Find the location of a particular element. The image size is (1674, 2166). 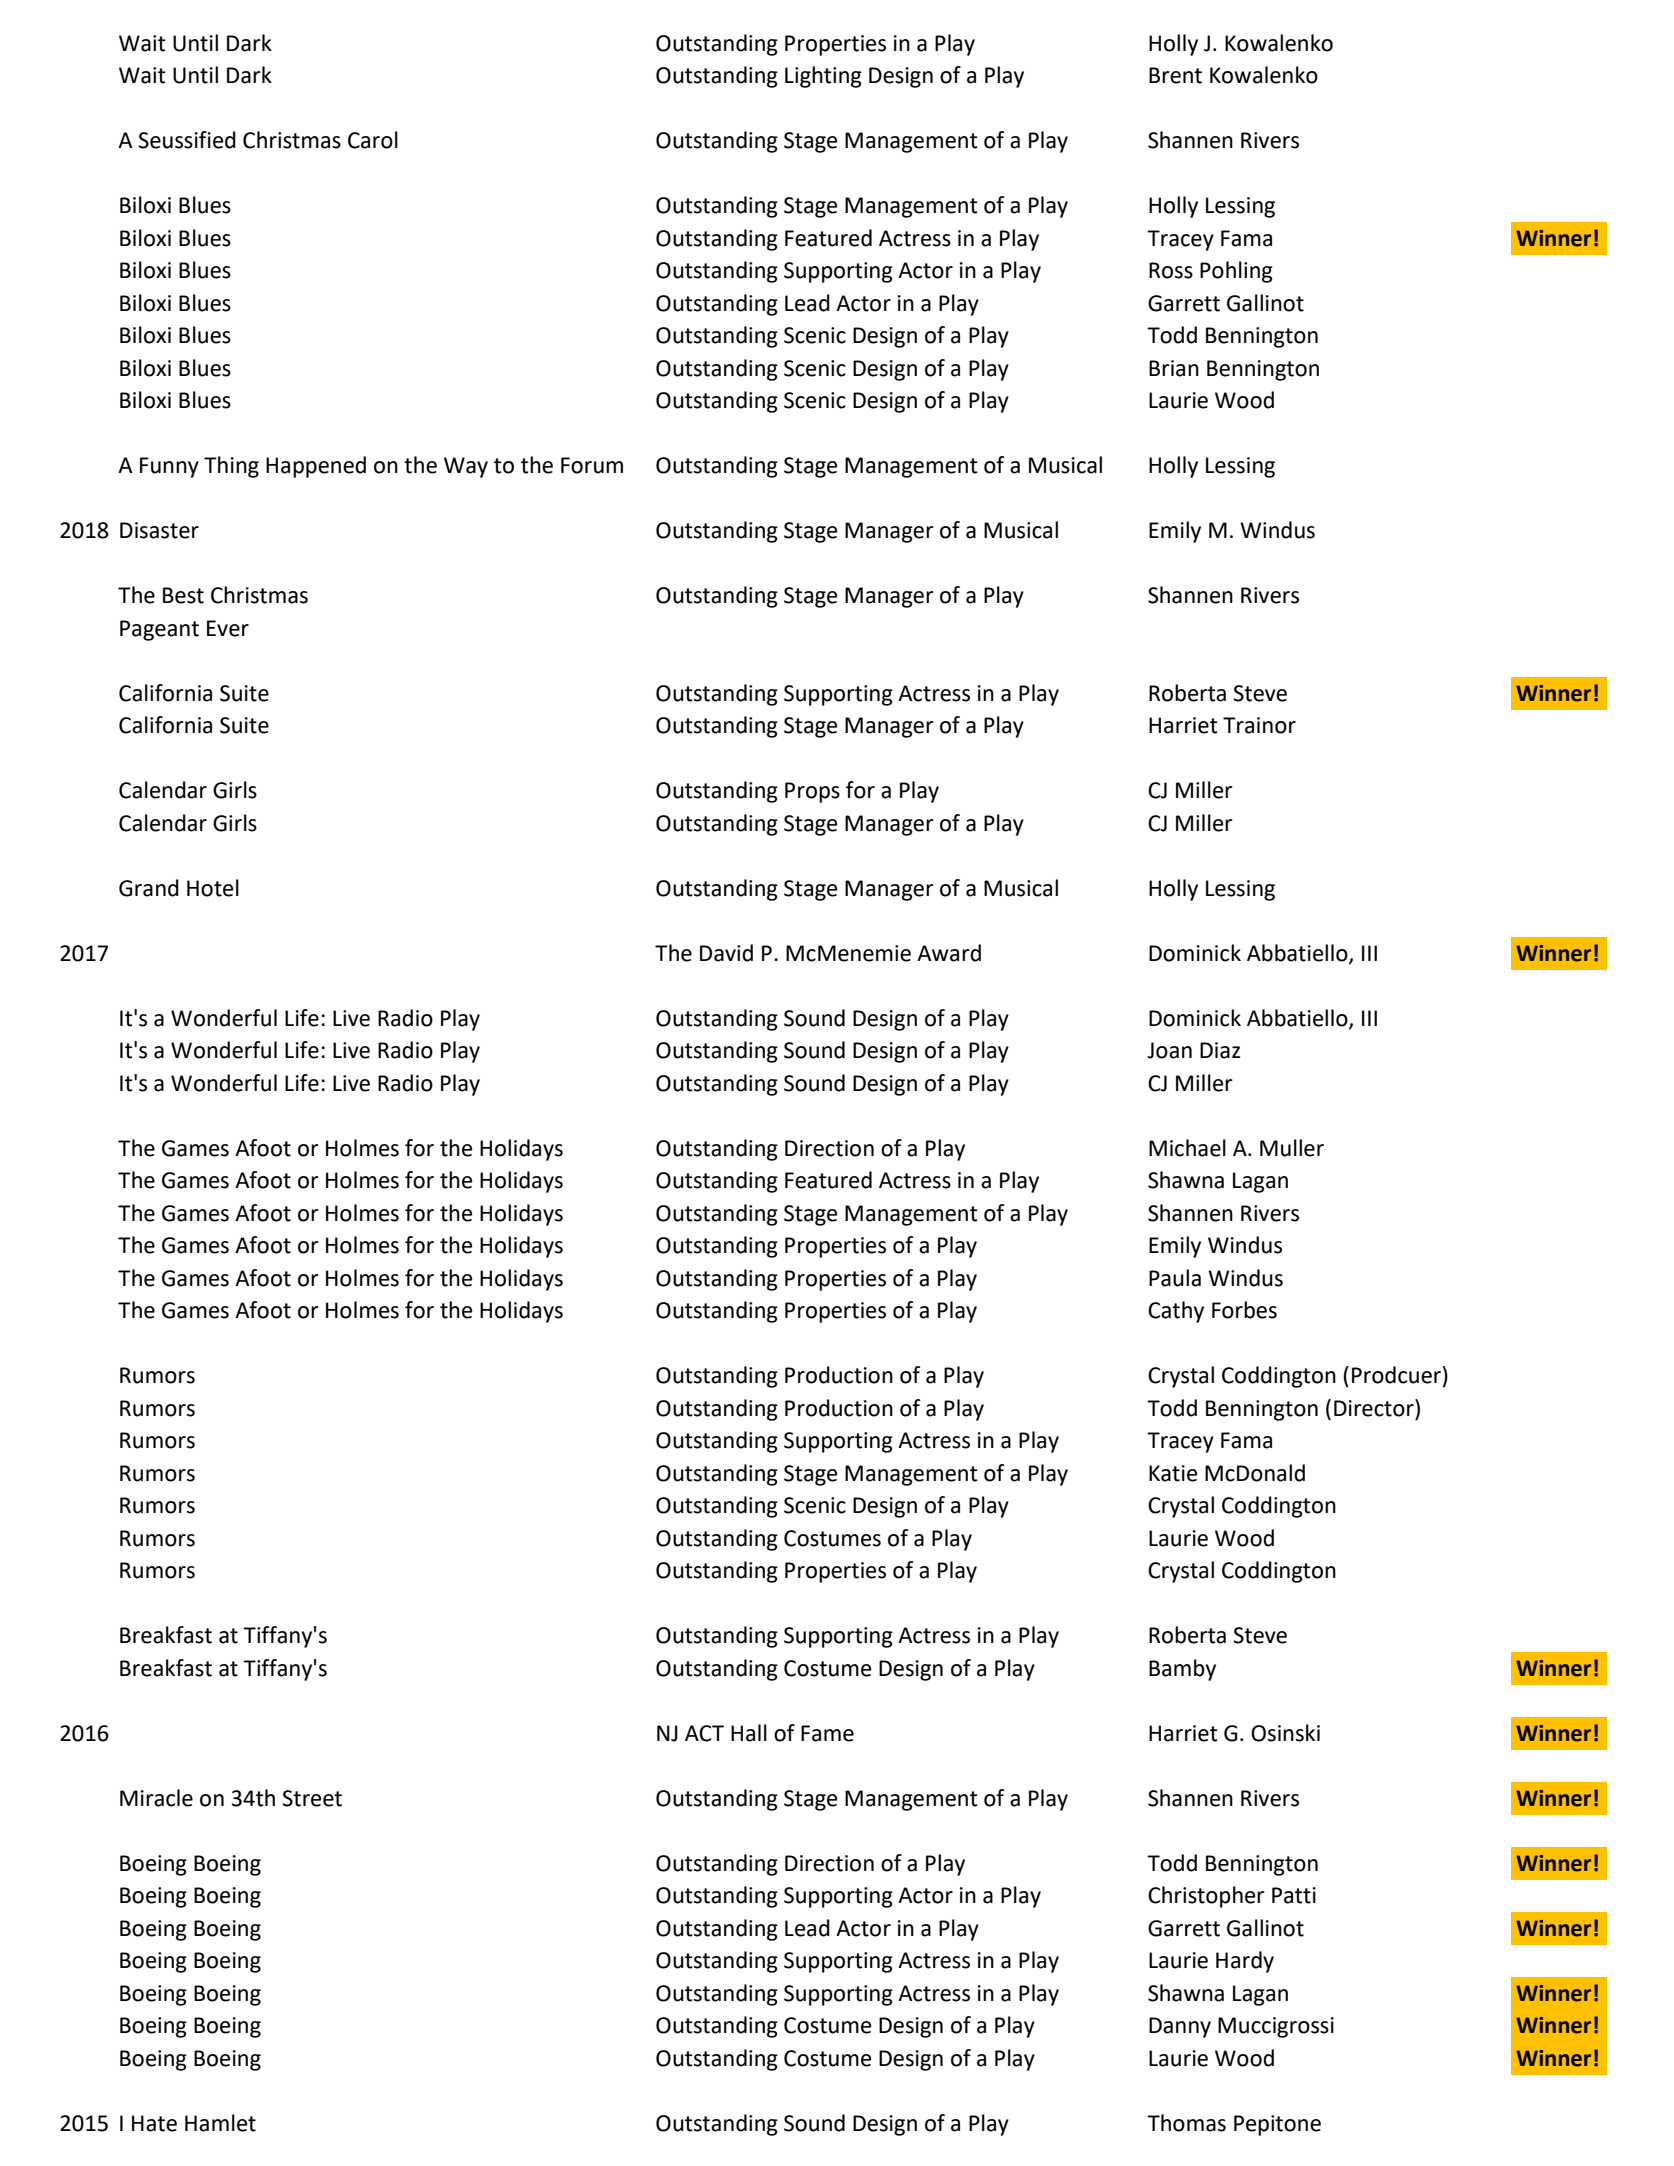

Brent is located at coordinates (1175, 75).
